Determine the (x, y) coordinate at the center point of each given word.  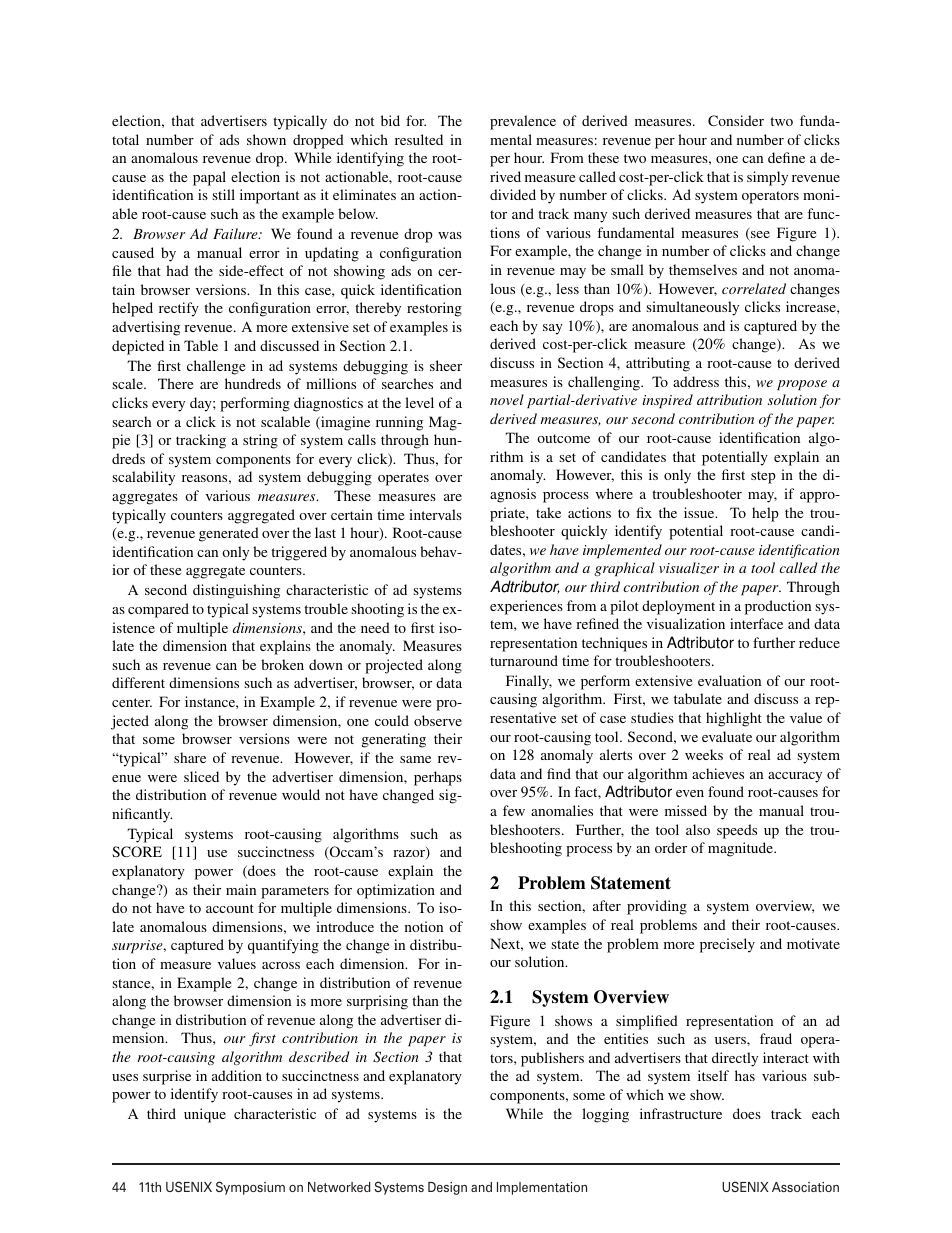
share (190, 757)
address (696, 381)
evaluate (727, 736)
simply (767, 178)
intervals (435, 514)
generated (229, 534)
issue (700, 512)
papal (209, 178)
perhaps (438, 778)
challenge (216, 367)
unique (205, 1115)
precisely (727, 945)
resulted (419, 139)
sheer (446, 365)
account (230, 908)
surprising (377, 1002)
